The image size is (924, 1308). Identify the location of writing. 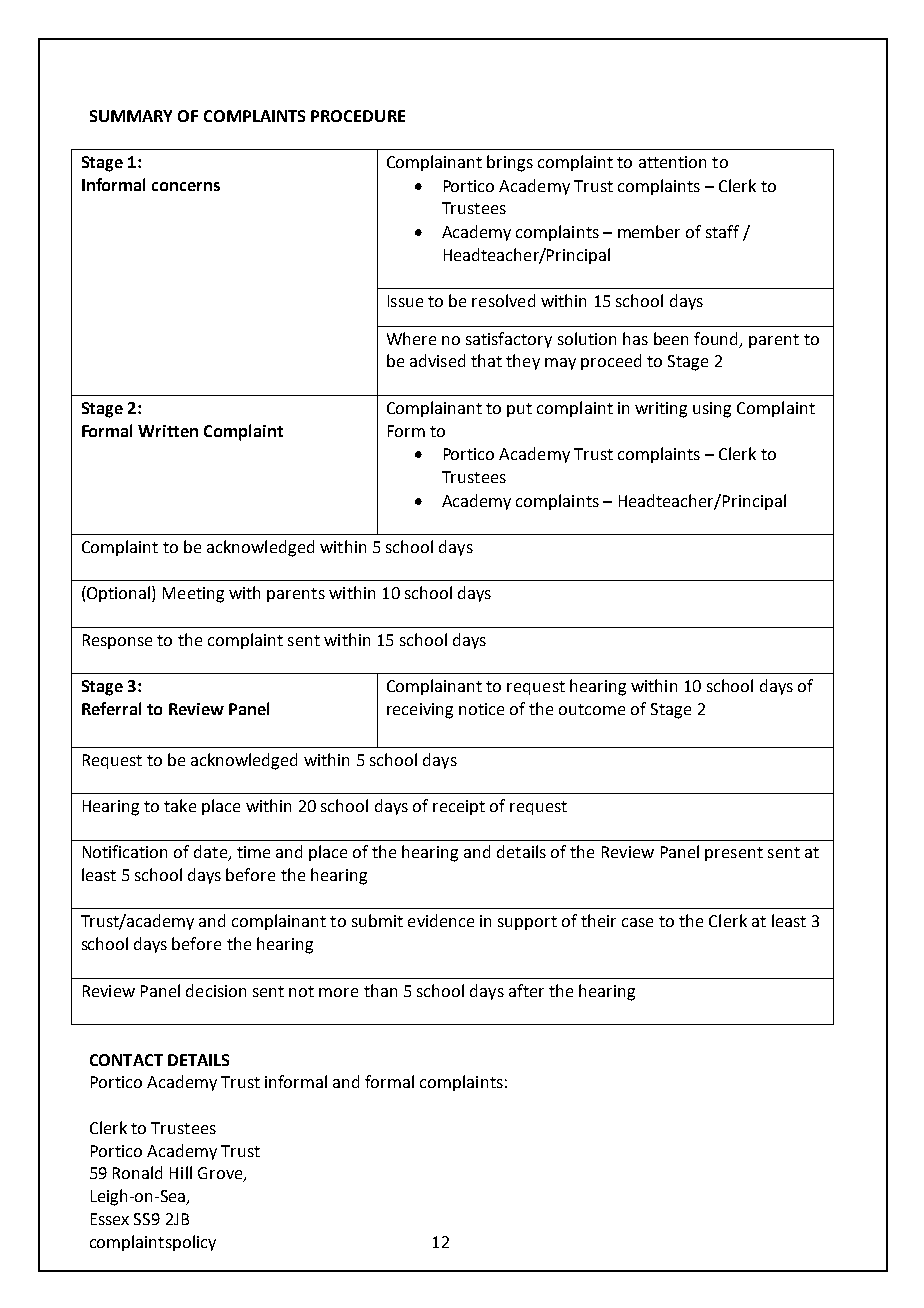
(661, 410).
